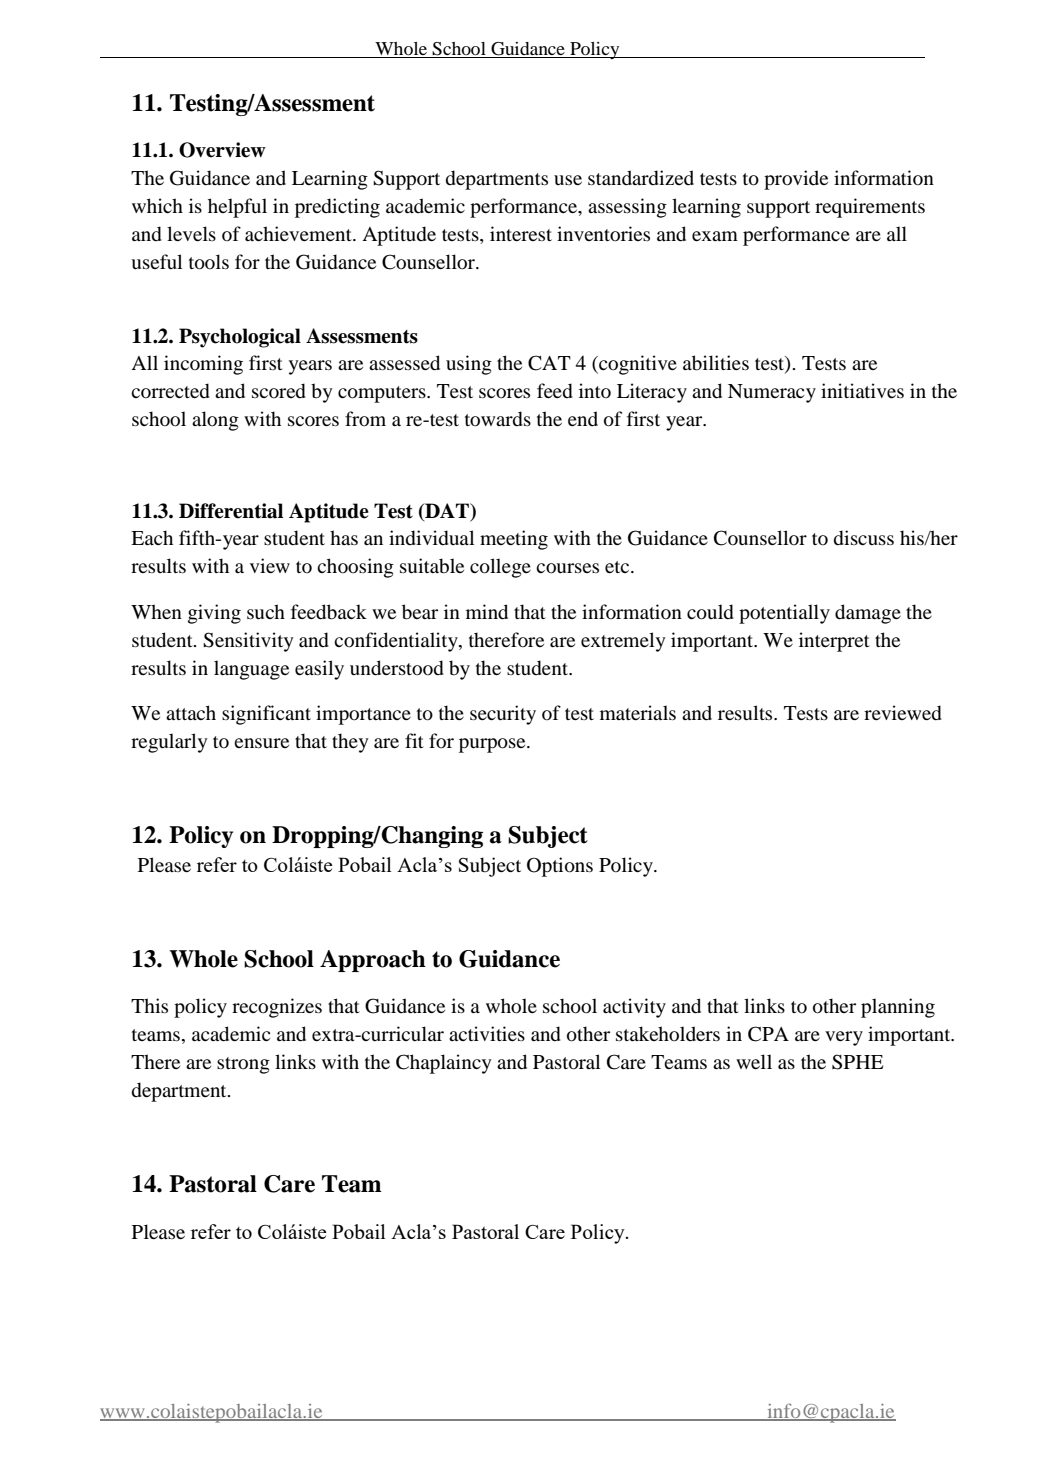  What do you see at coordinates (864, 538) in the image?
I see `discuss` at bounding box center [864, 538].
